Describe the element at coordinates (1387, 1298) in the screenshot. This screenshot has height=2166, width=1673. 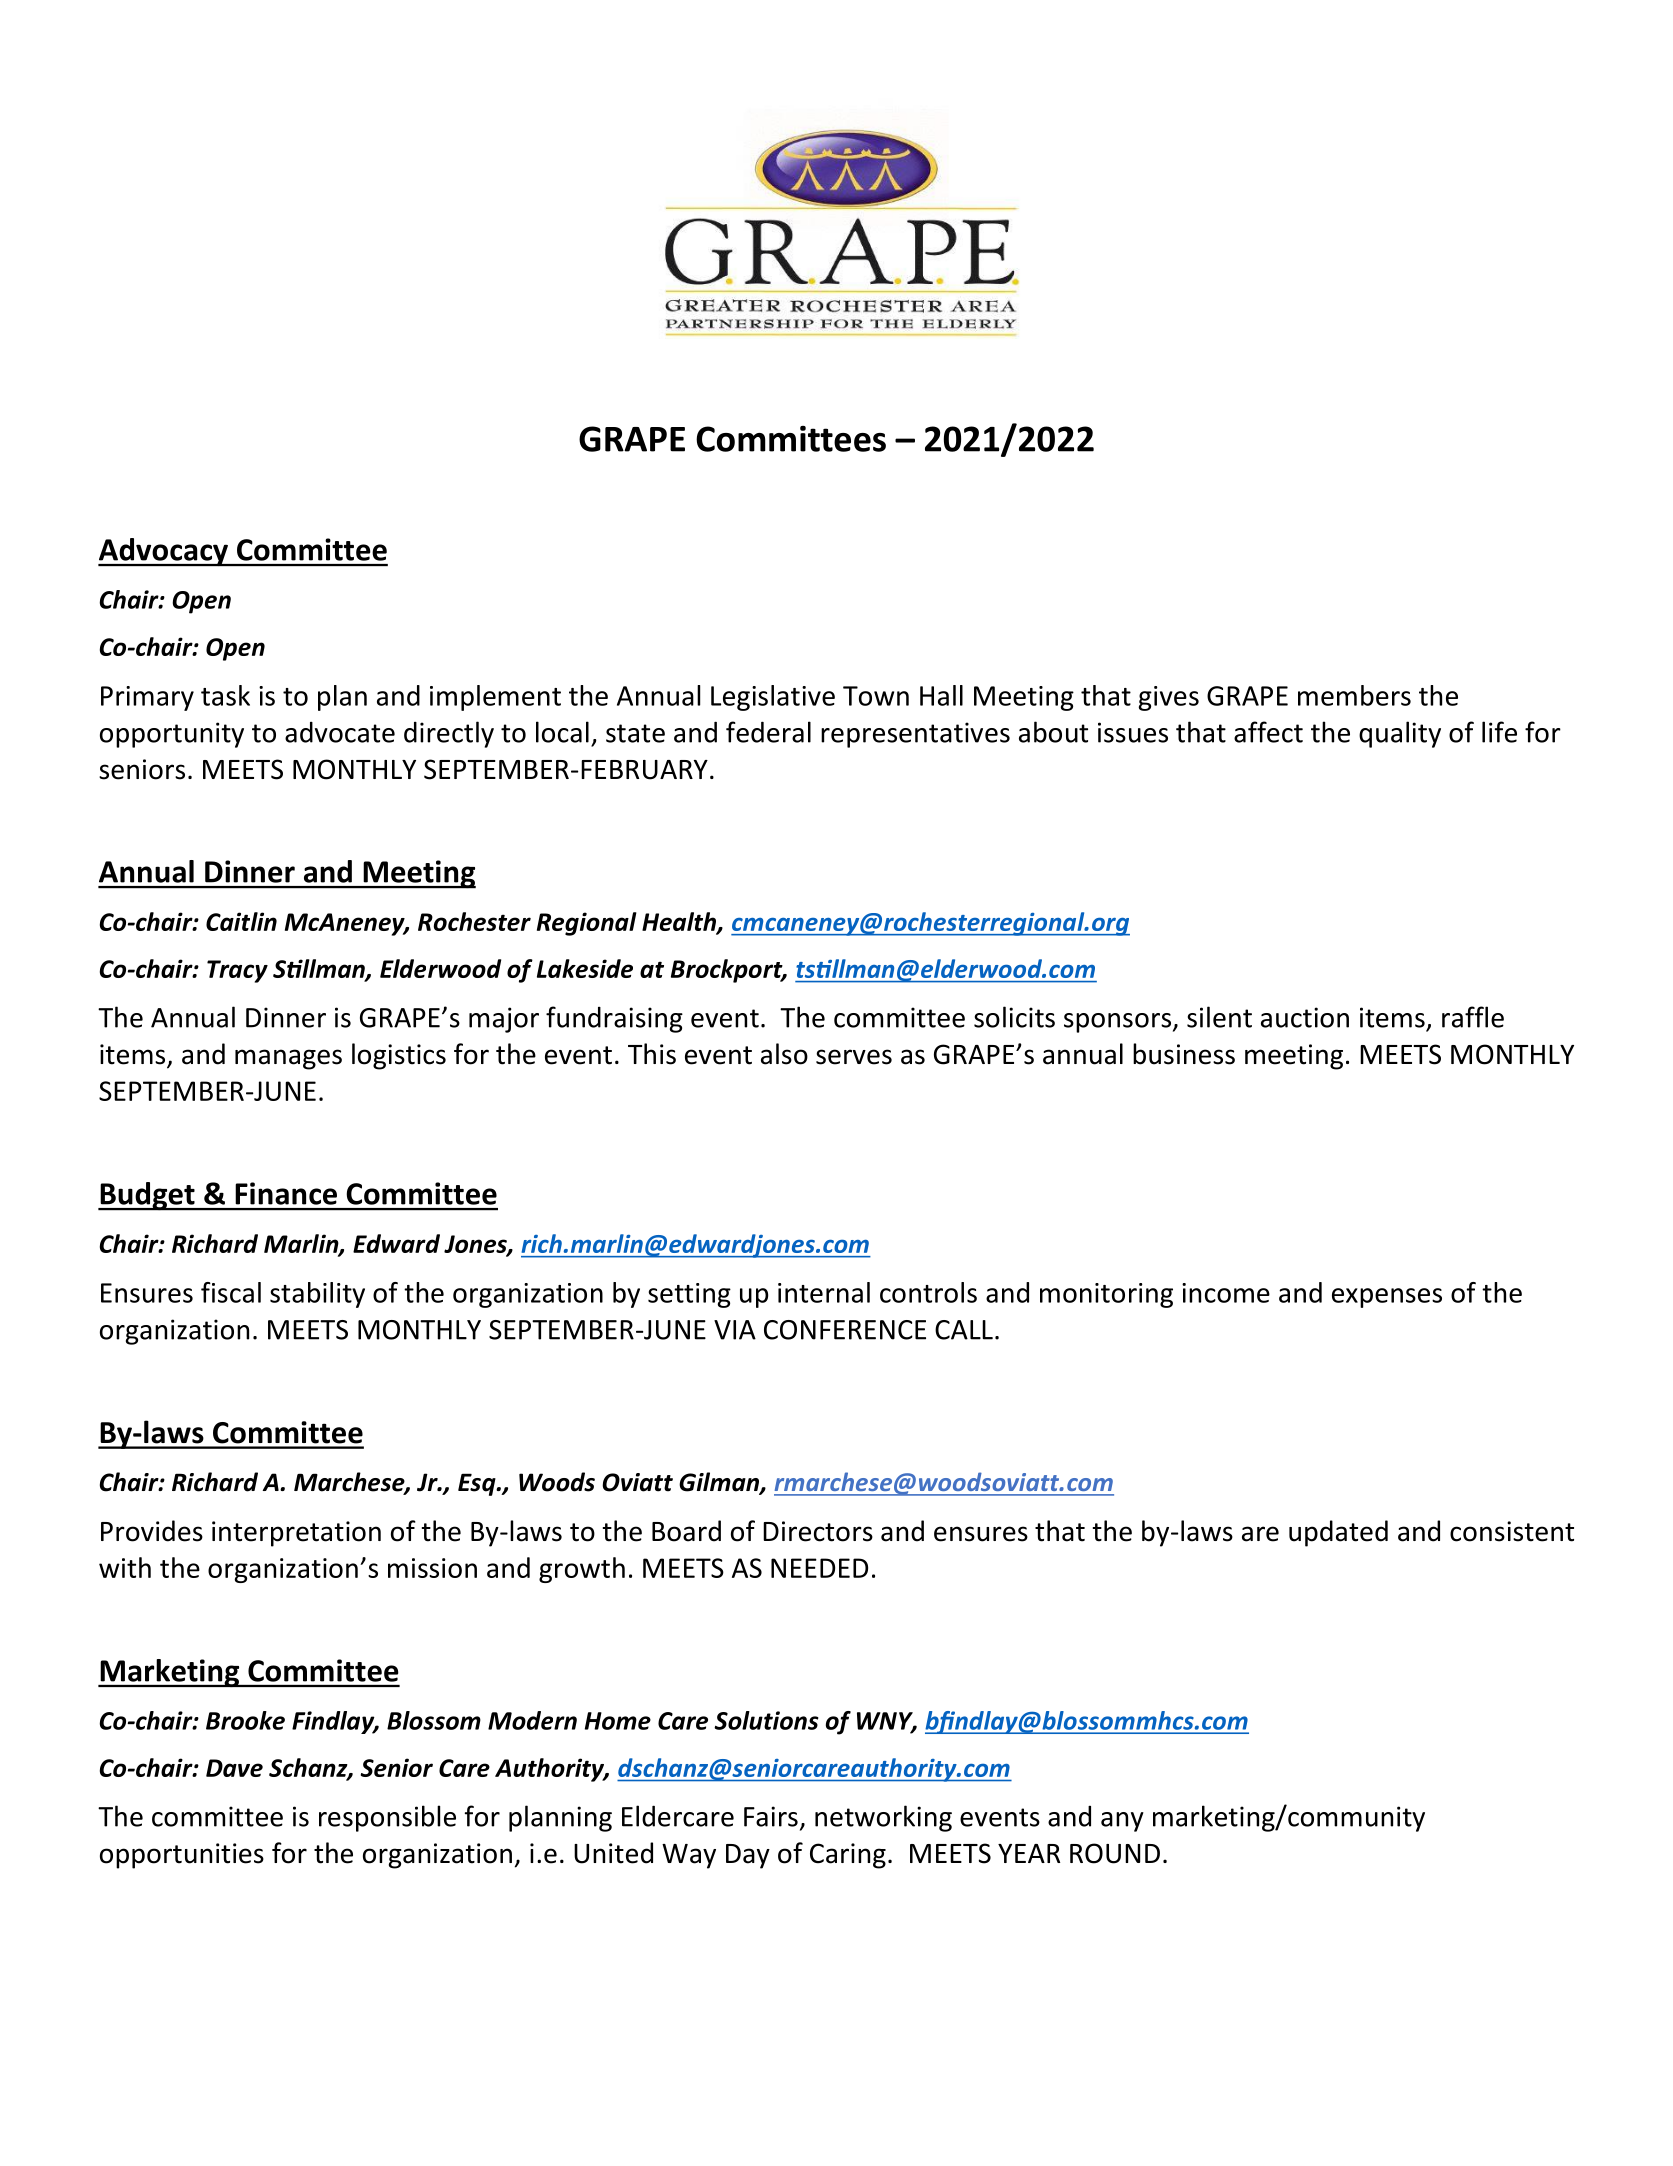
I see `expenses` at that location.
